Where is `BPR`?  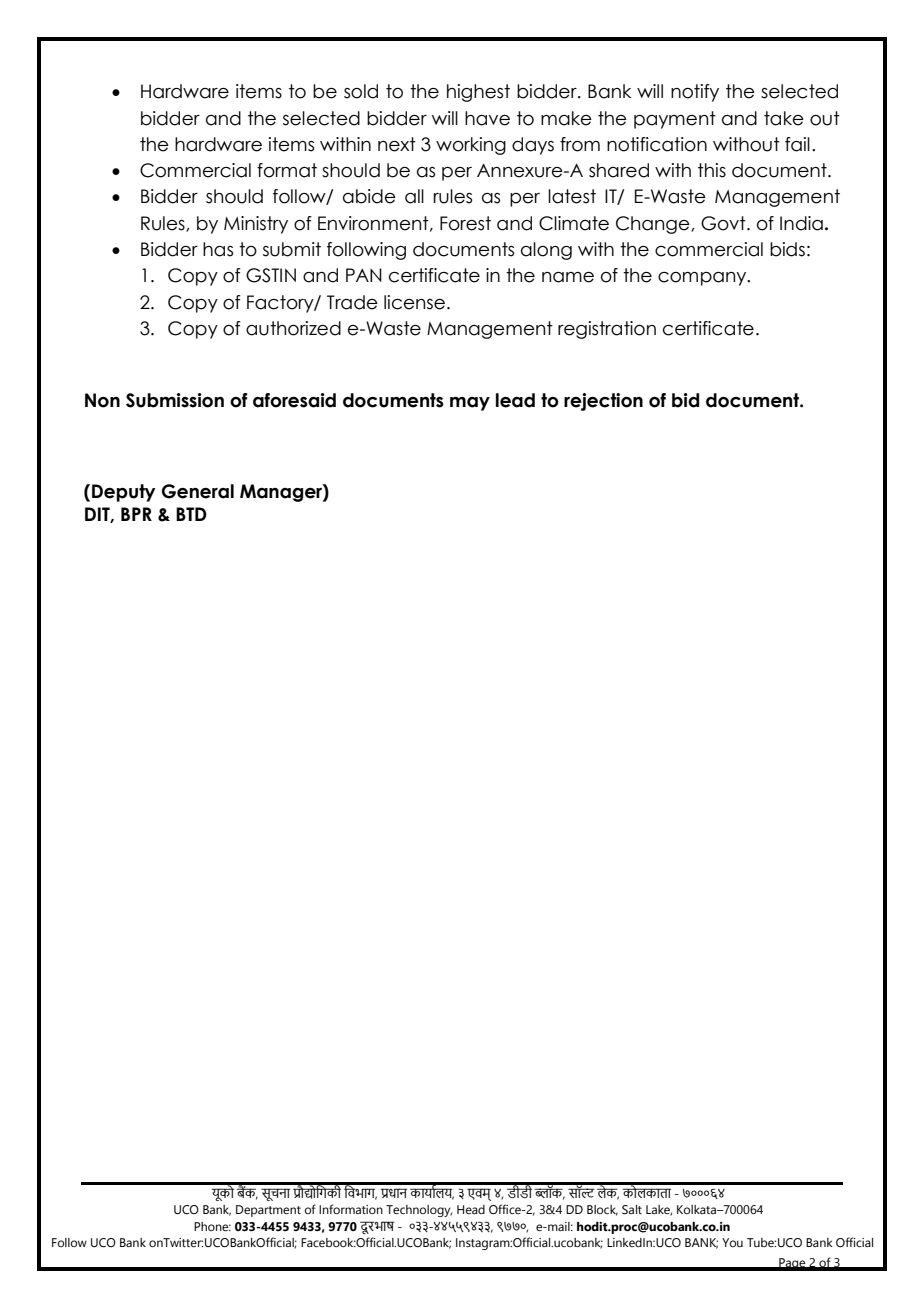
BPR is located at coordinates (136, 514).
